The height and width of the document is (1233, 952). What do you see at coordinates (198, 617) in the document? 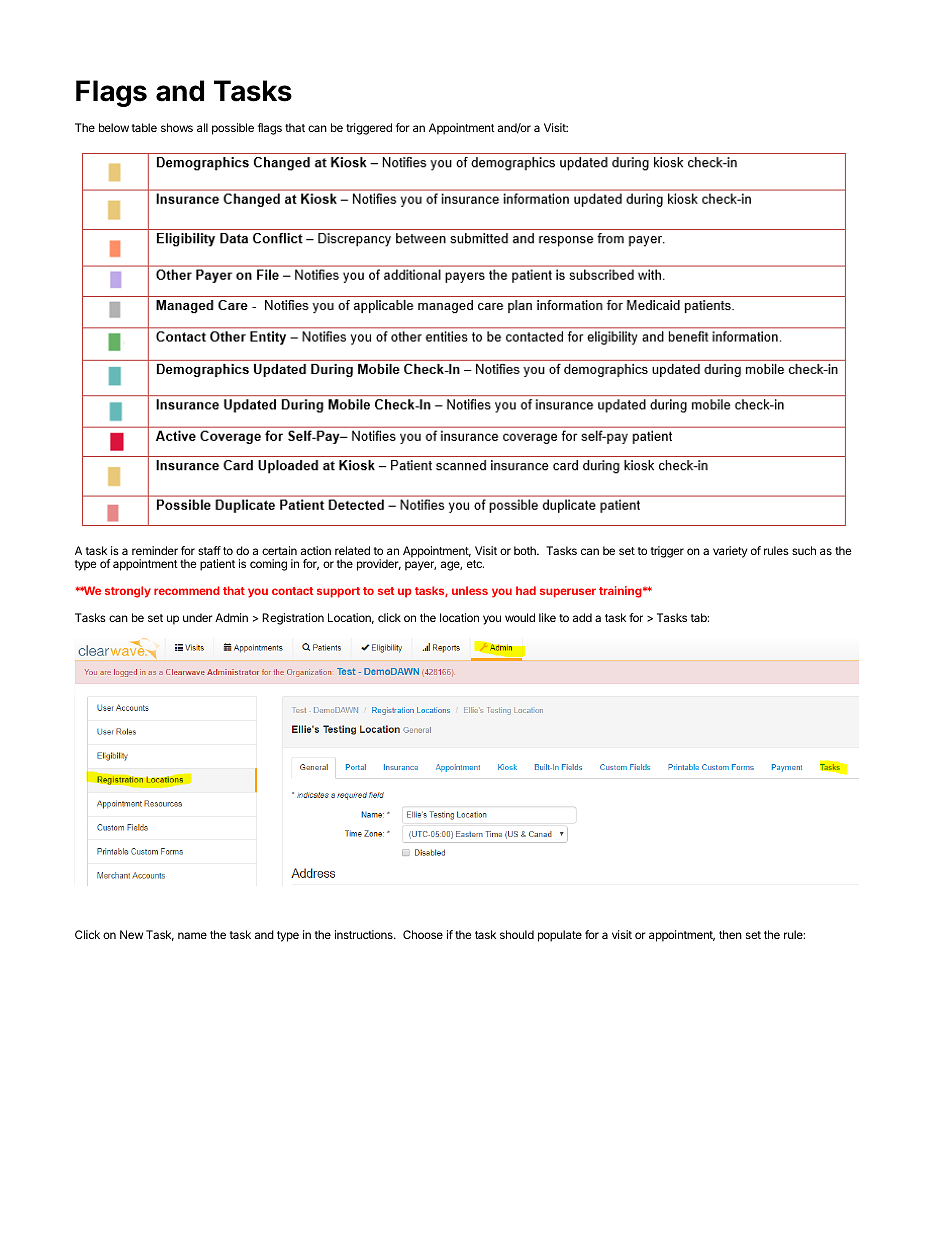
I see `under` at bounding box center [198, 617].
